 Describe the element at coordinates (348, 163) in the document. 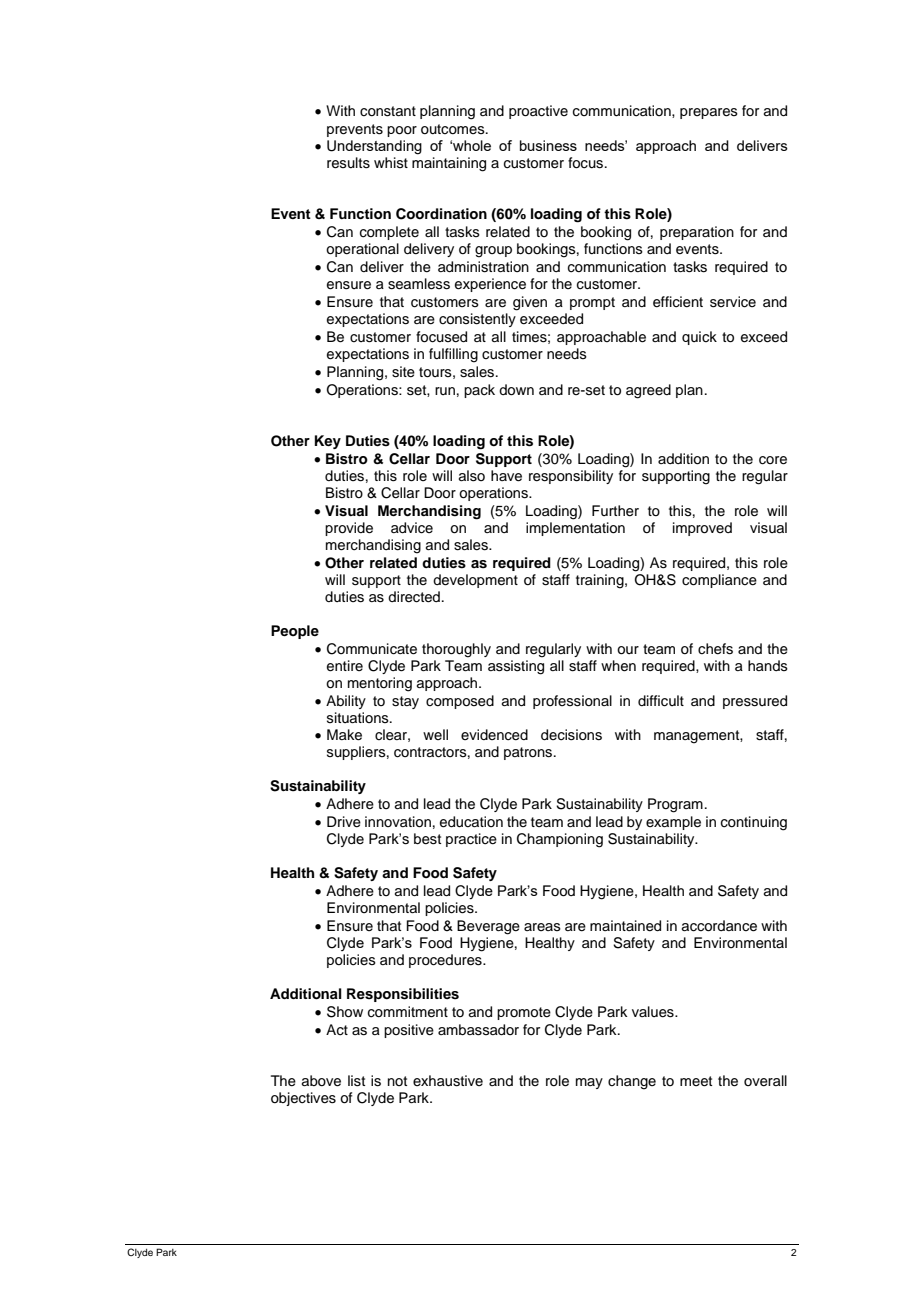

I see `results` at that location.
